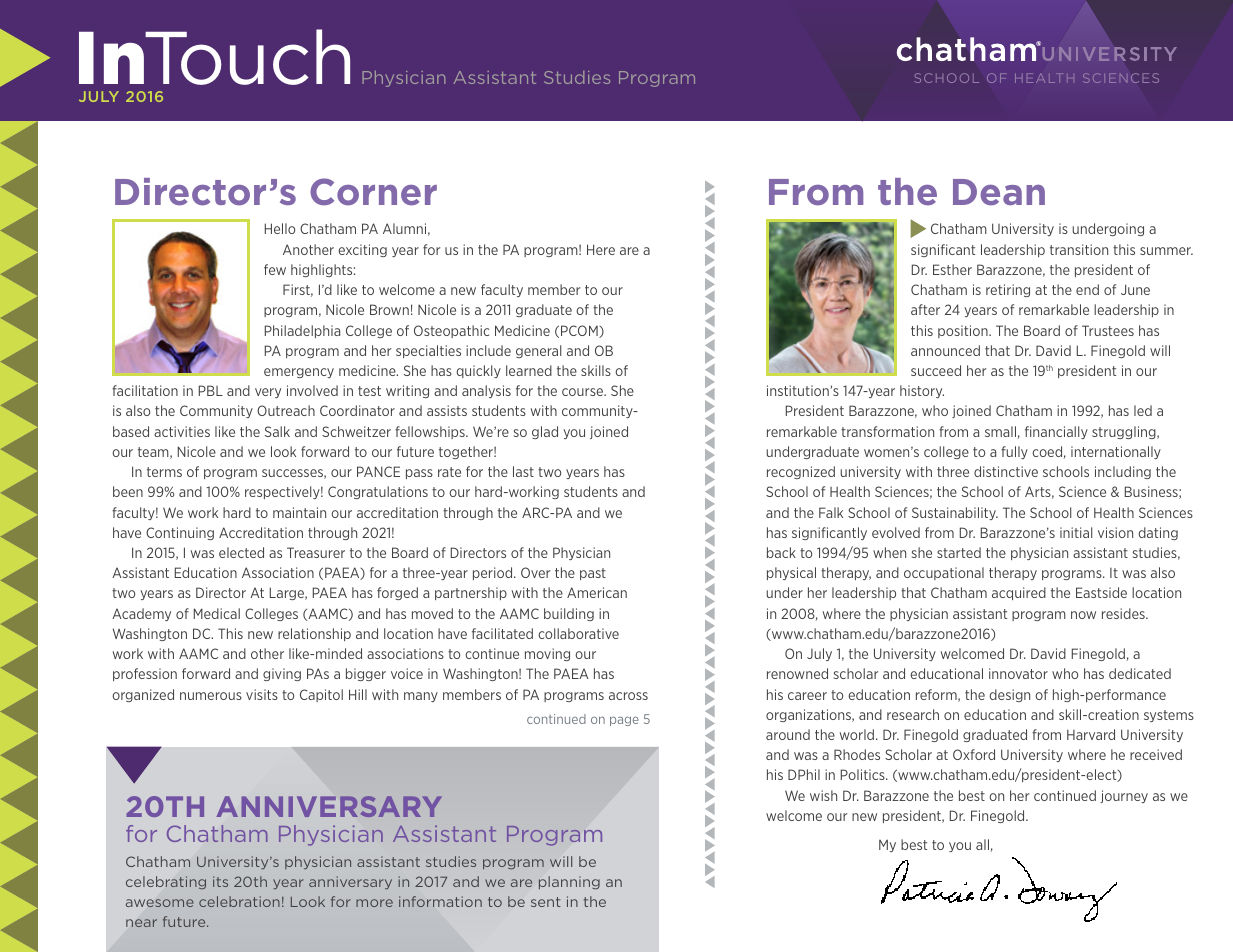  Describe the element at coordinates (529, 370) in the screenshot. I see `learned` at that location.
